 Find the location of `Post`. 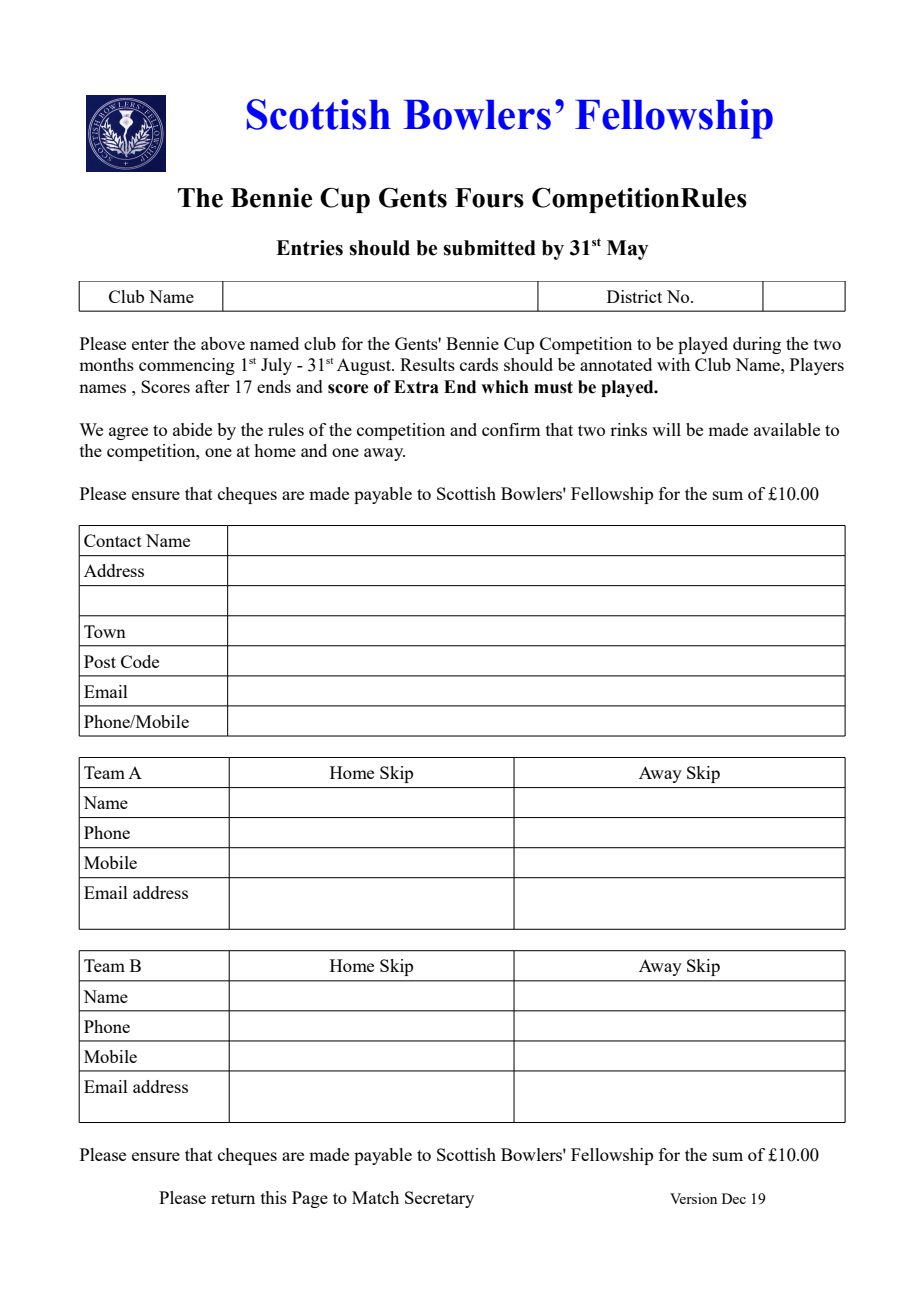

Post is located at coordinates (100, 661).
